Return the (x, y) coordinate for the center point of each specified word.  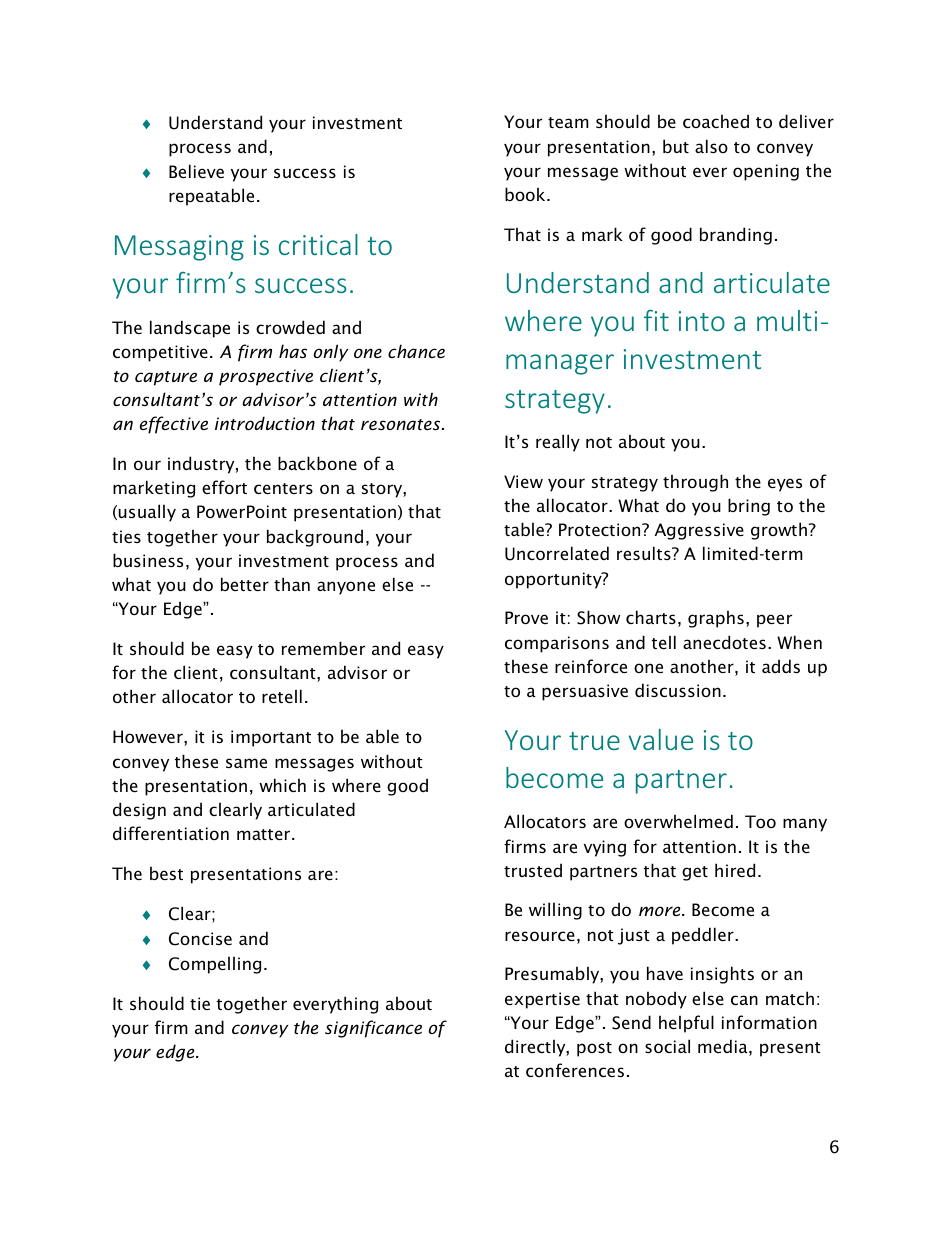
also (711, 146)
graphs (716, 619)
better (245, 584)
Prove (526, 617)
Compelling (215, 965)
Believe (196, 171)
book (526, 194)
